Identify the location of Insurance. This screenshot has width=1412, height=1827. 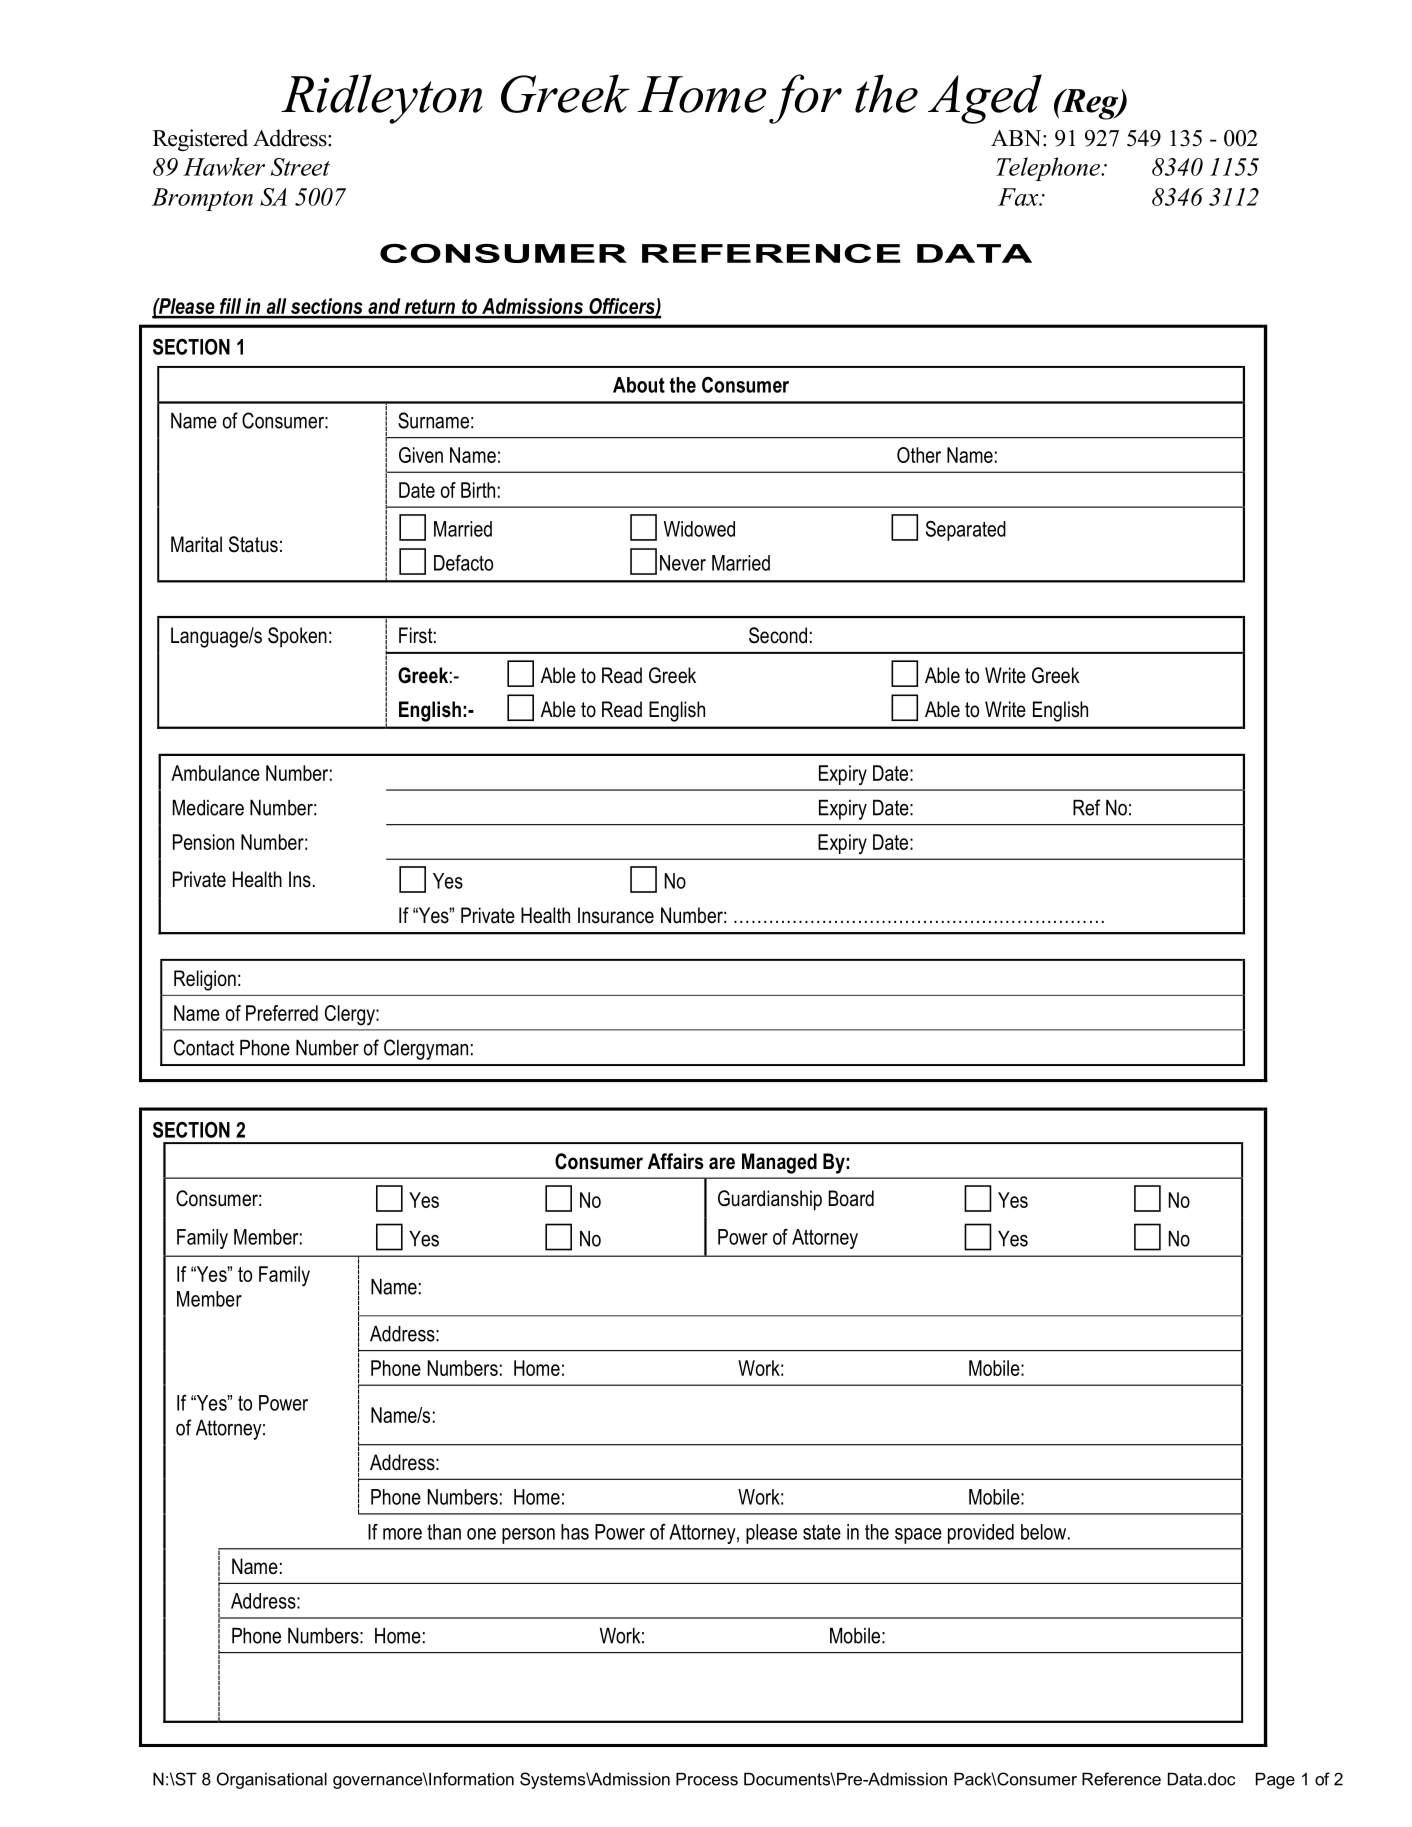
(616, 915).
